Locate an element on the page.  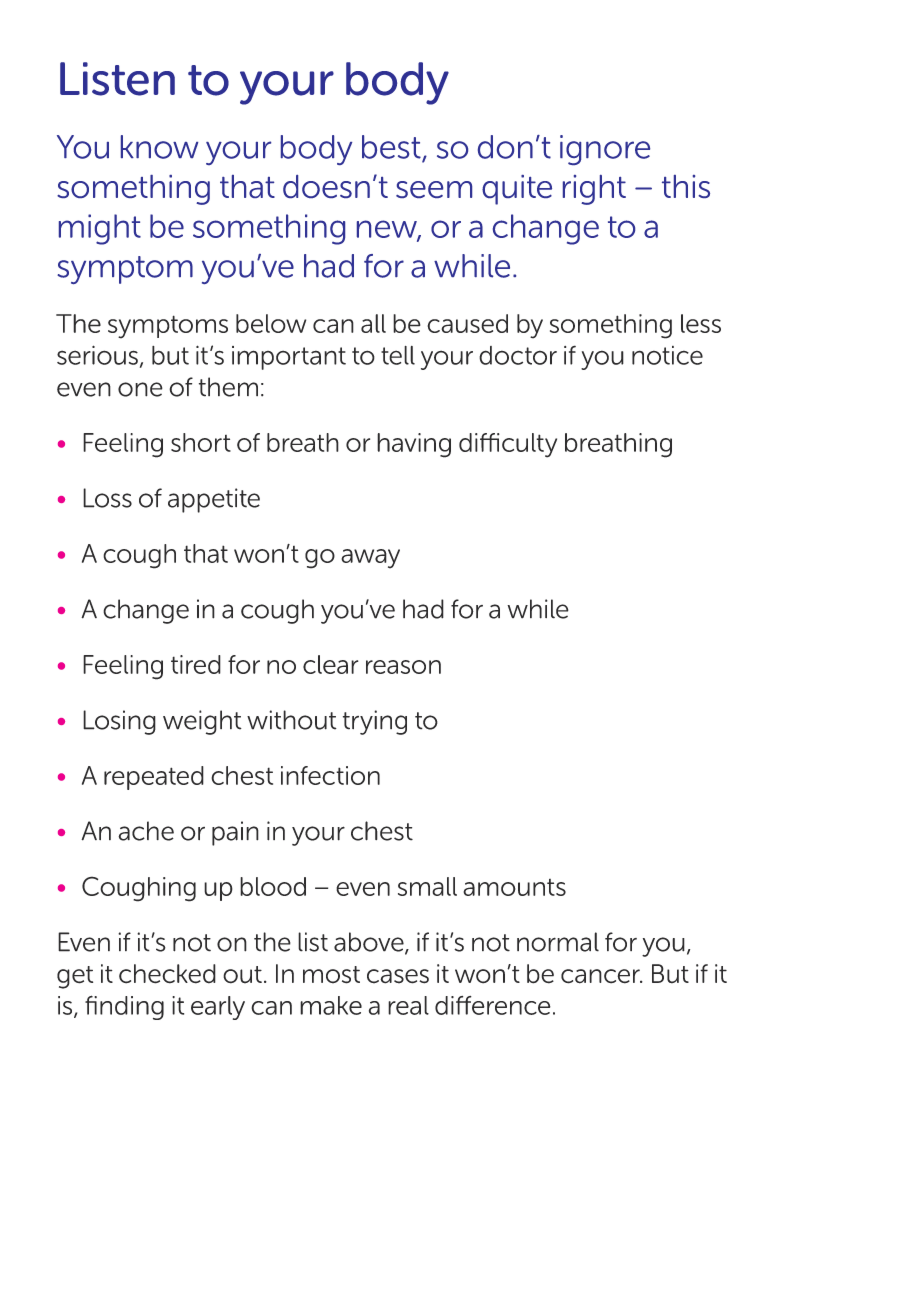
tell is located at coordinates (398, 355).
